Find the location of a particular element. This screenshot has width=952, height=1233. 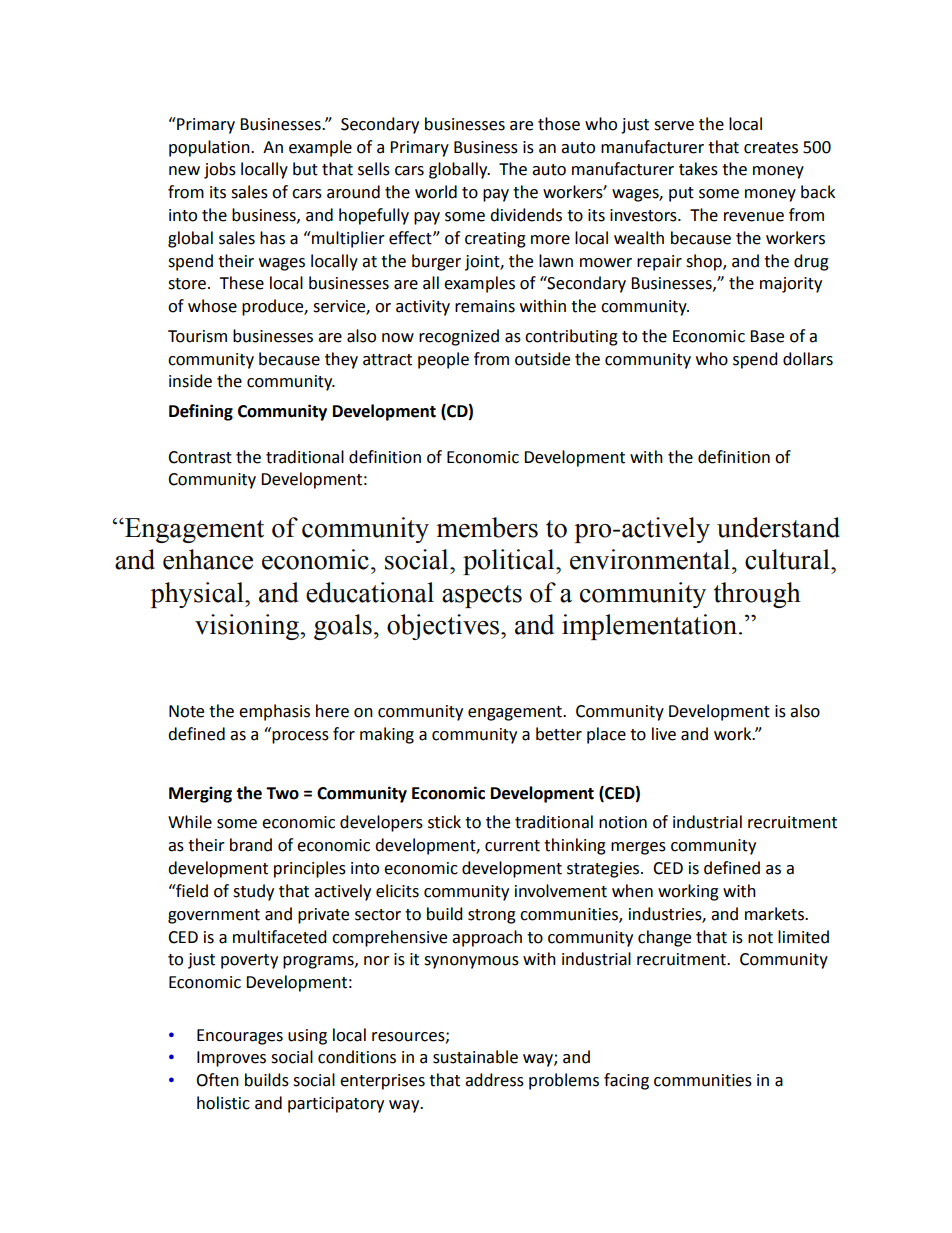

markets is located at coordinates (775, 914).
